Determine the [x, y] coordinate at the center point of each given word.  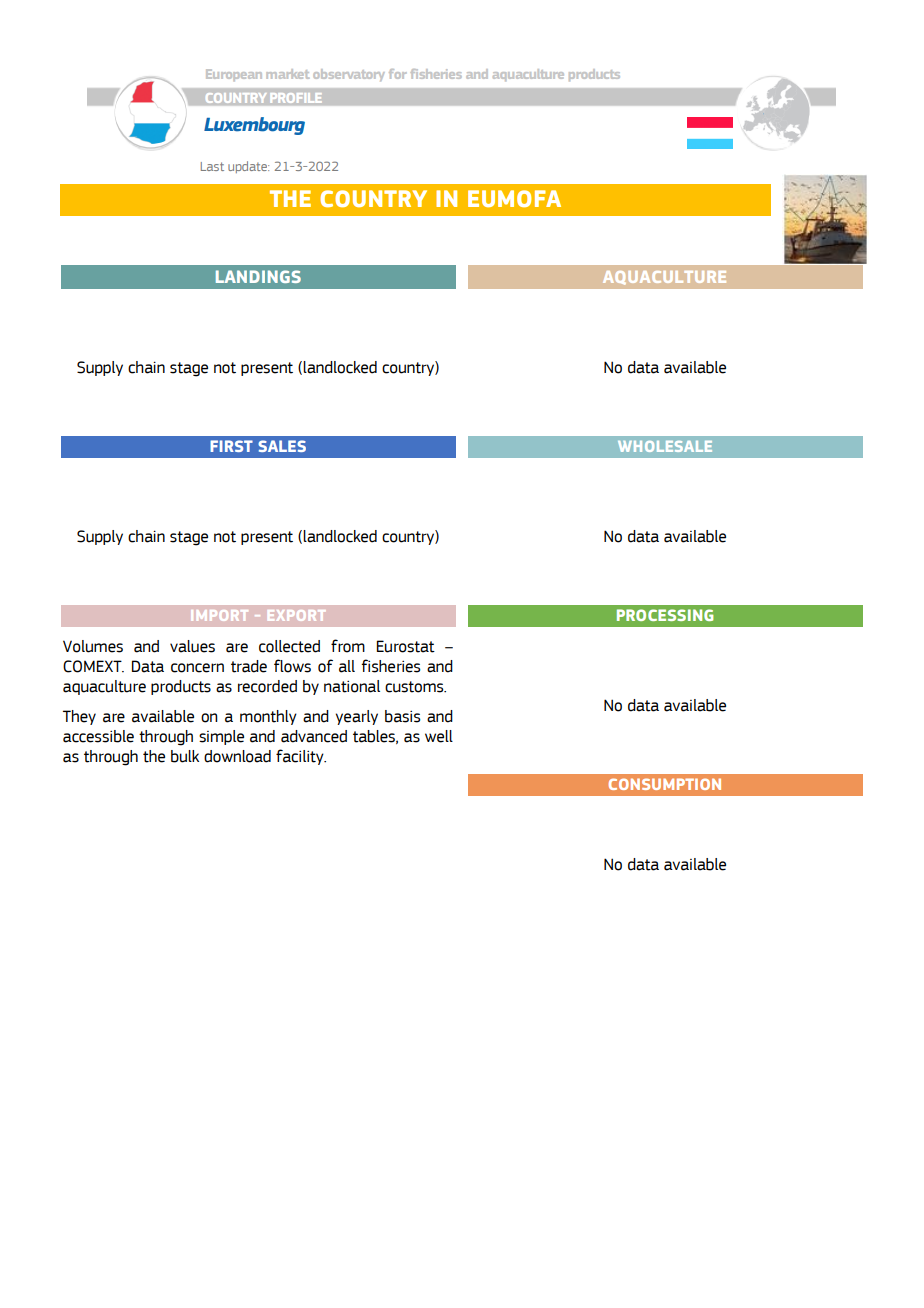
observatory [349, 75]
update [248, 167]
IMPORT [219, 615]
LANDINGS [258, 276]
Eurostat [406, 646]
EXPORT [296, 615]
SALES [282, 446]
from [348, 646]
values [192, 646]
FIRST [231, 446]
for [398, 74]
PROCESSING [665, 615]
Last [212, 166]
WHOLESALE [665, 446]
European [234, 75]
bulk [185, 756]
